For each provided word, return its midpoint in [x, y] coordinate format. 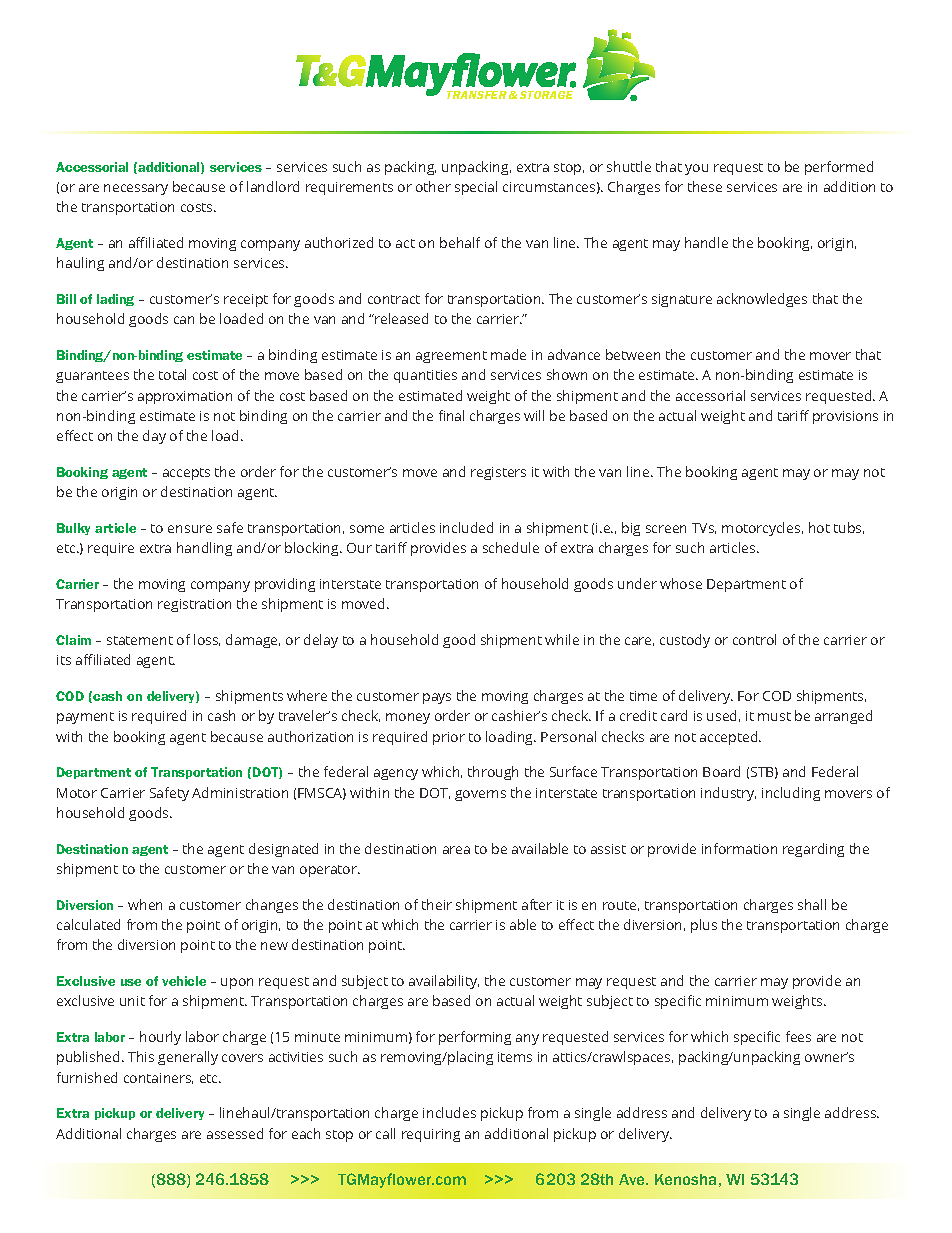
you [696, 169]
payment [85, 718]
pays [437, 698]
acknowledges [762, 300]
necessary [136, 189]
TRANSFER [477, 95]
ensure [190, 529]
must [774, 716]
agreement [451, 357]
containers [158, 1078]
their [437, 904]
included [466, 527]
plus [704, 926]
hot [819, 527]
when [145, 904]
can [184, 320]
